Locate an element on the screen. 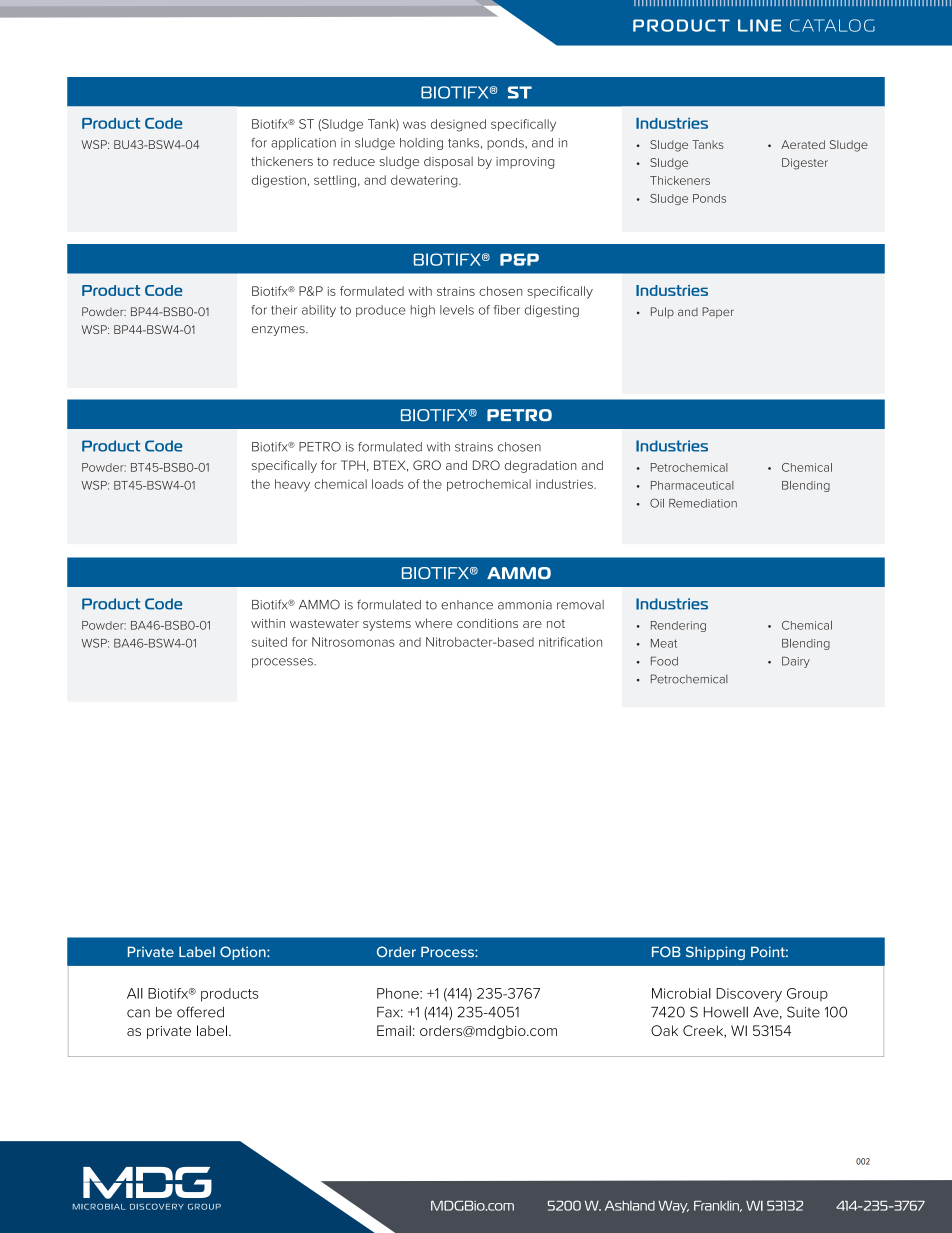  offered is located at coordinates (200, 1012).
